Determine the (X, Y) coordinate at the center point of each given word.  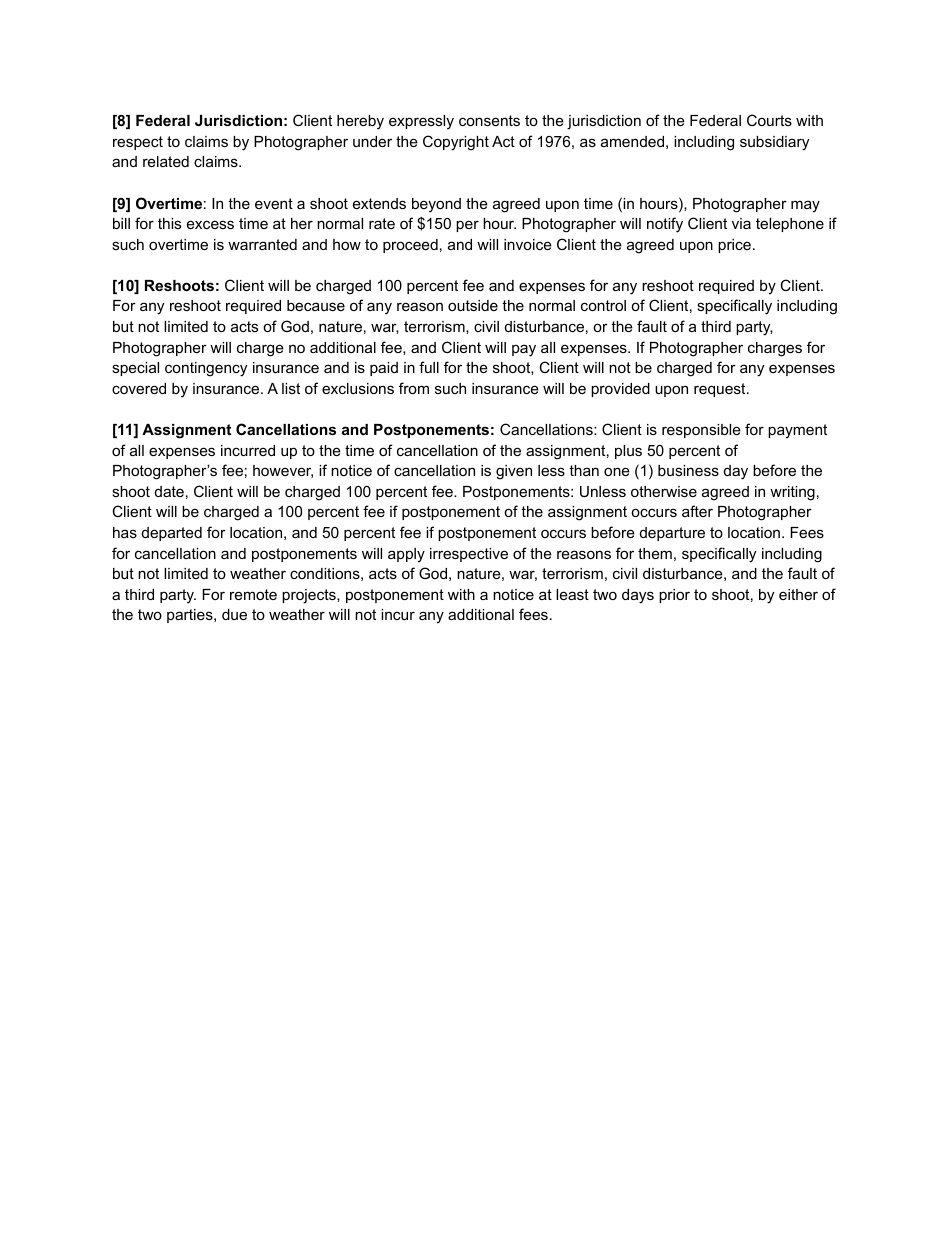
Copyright (456, 143)
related (166, 161)
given (514, 472)
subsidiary (774, 143)
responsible (701, 431)
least (572, 594)
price (734, 246)
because (316, 305)
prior (674, 596)
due (234, 614)
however (283, 471)
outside (473, 305)
